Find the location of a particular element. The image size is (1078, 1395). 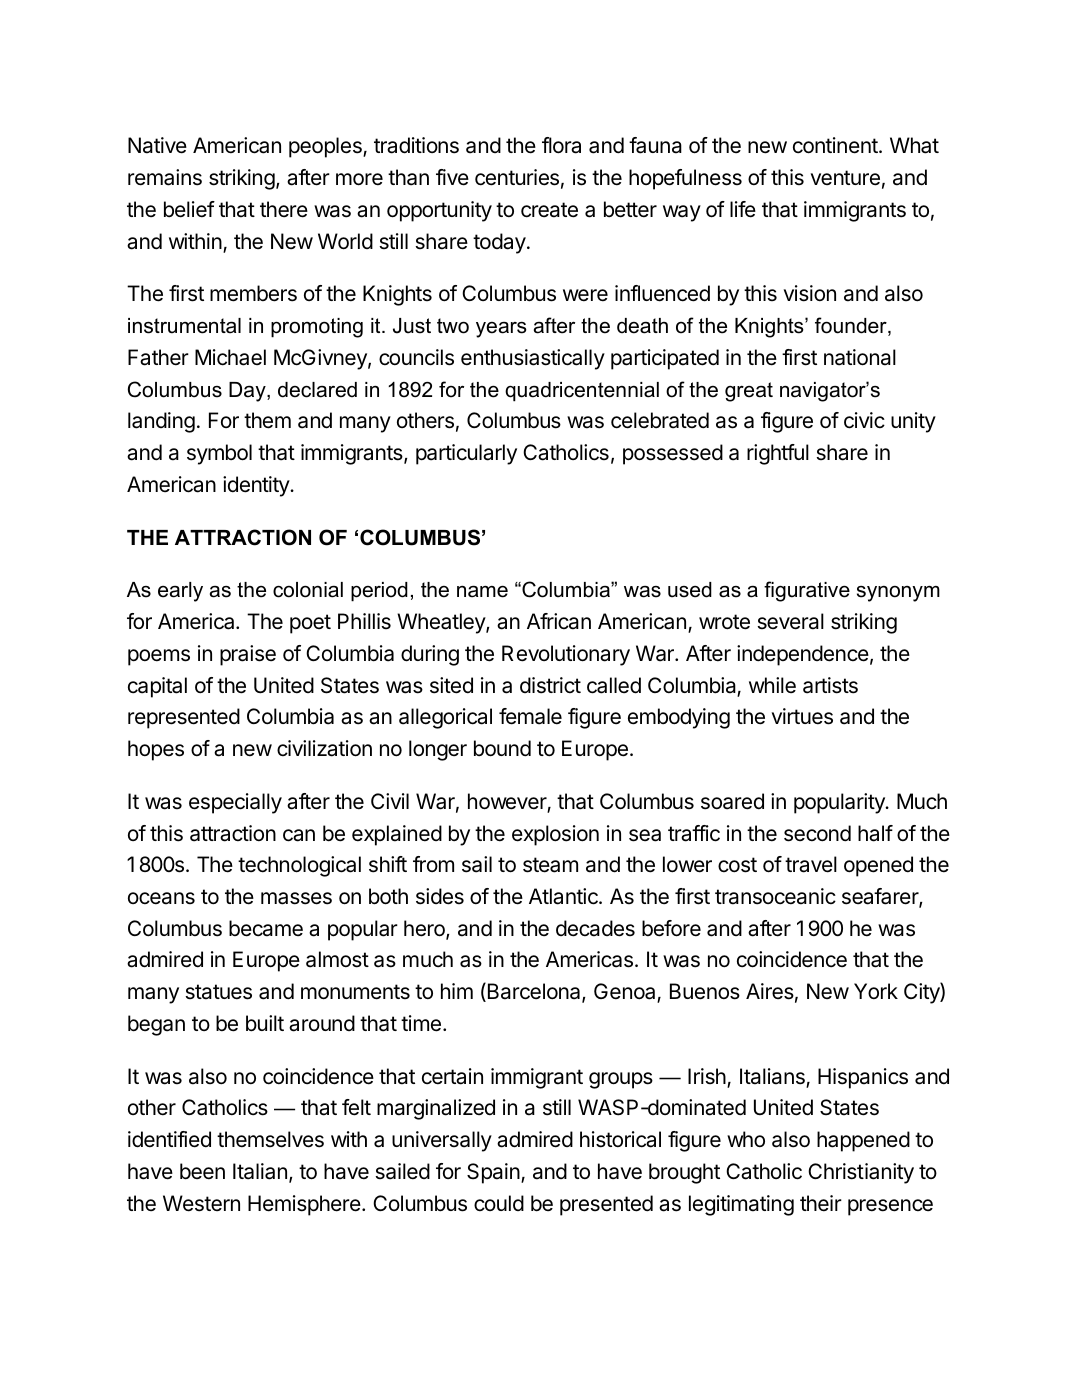

explosion is located at coordinates (555, 835).
